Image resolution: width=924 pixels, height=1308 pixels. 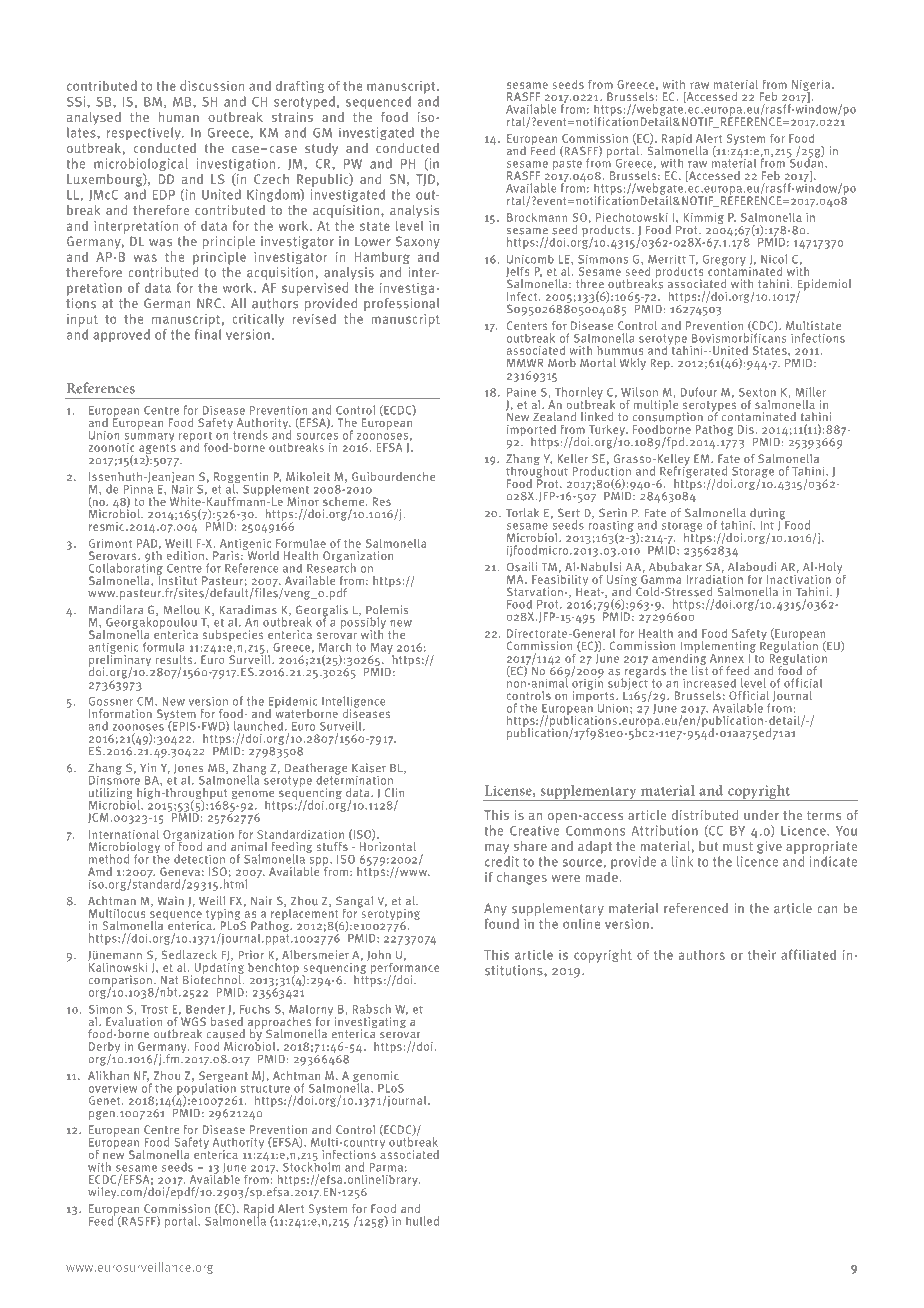 I want to click on during, so click(x=769, y=515).
